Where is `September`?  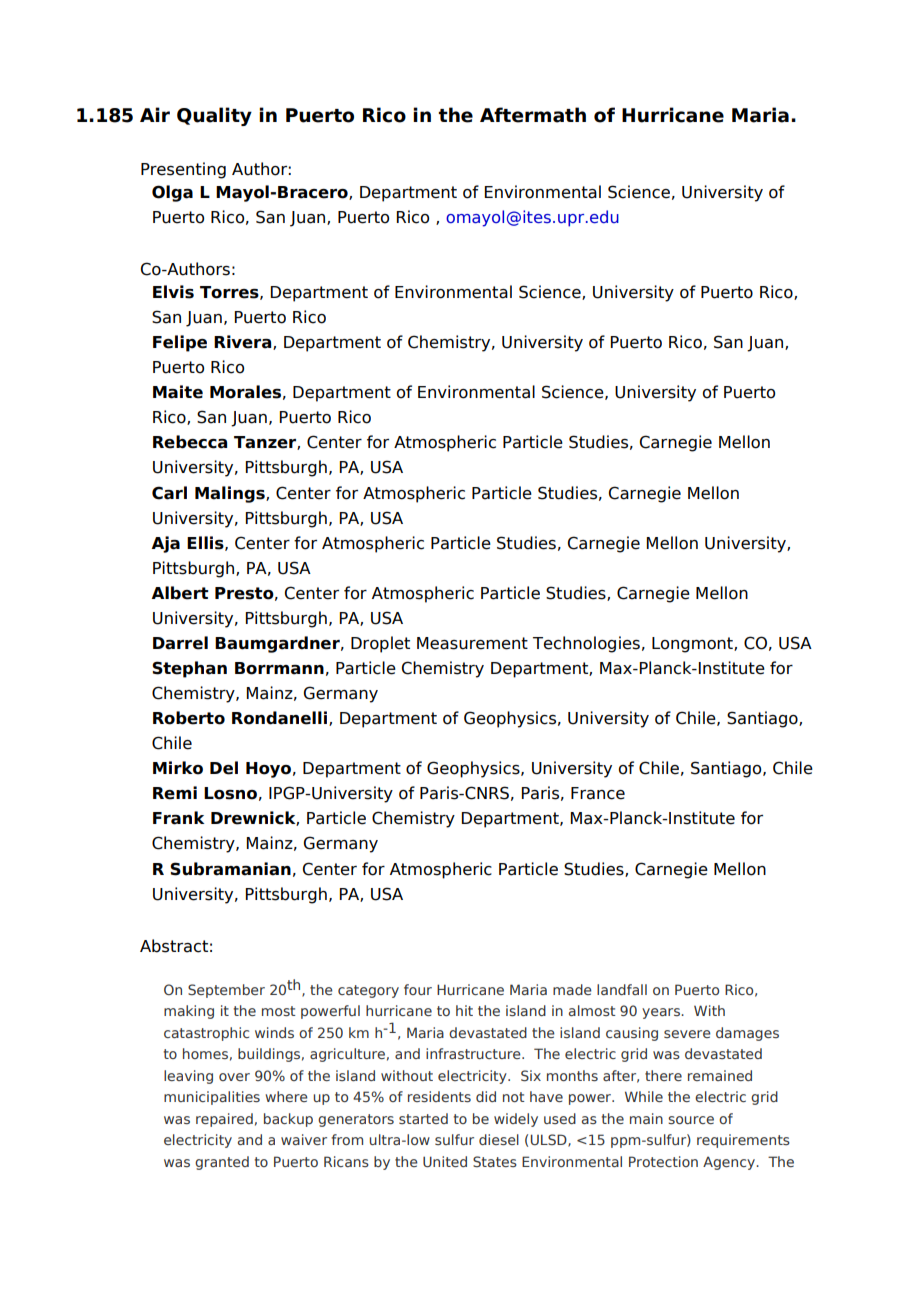 September is located at coordinates (226, 991).
